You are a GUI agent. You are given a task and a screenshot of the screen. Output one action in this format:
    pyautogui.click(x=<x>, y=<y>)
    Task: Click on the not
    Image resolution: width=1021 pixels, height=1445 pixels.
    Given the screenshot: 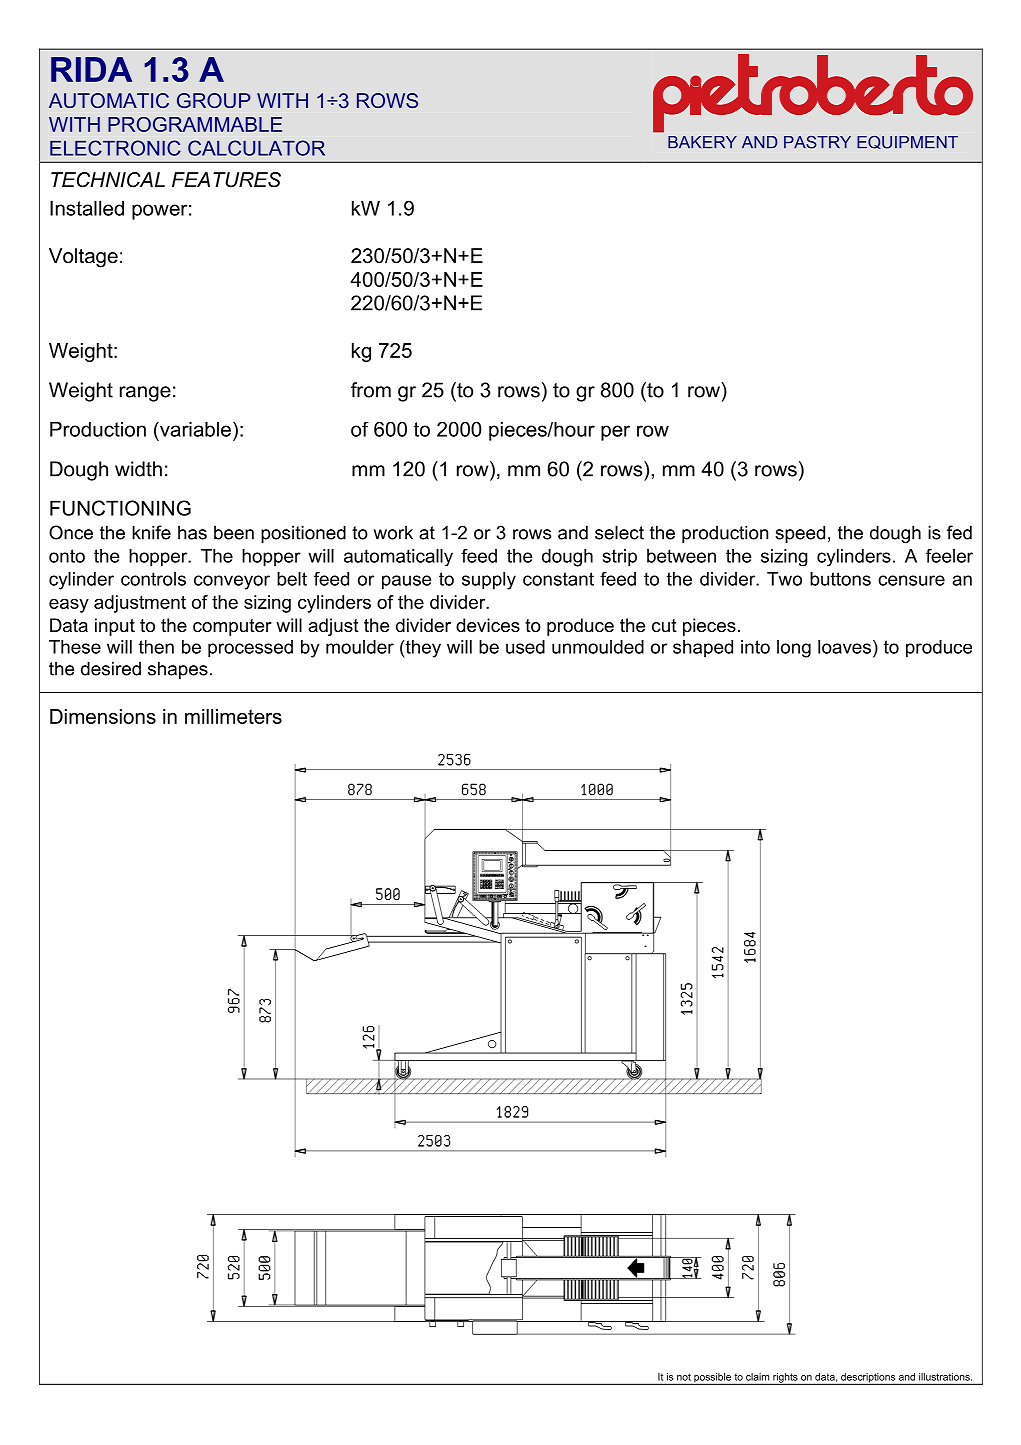 What is the action you would take?
    pyautogui.click(x=684, y=1377)
